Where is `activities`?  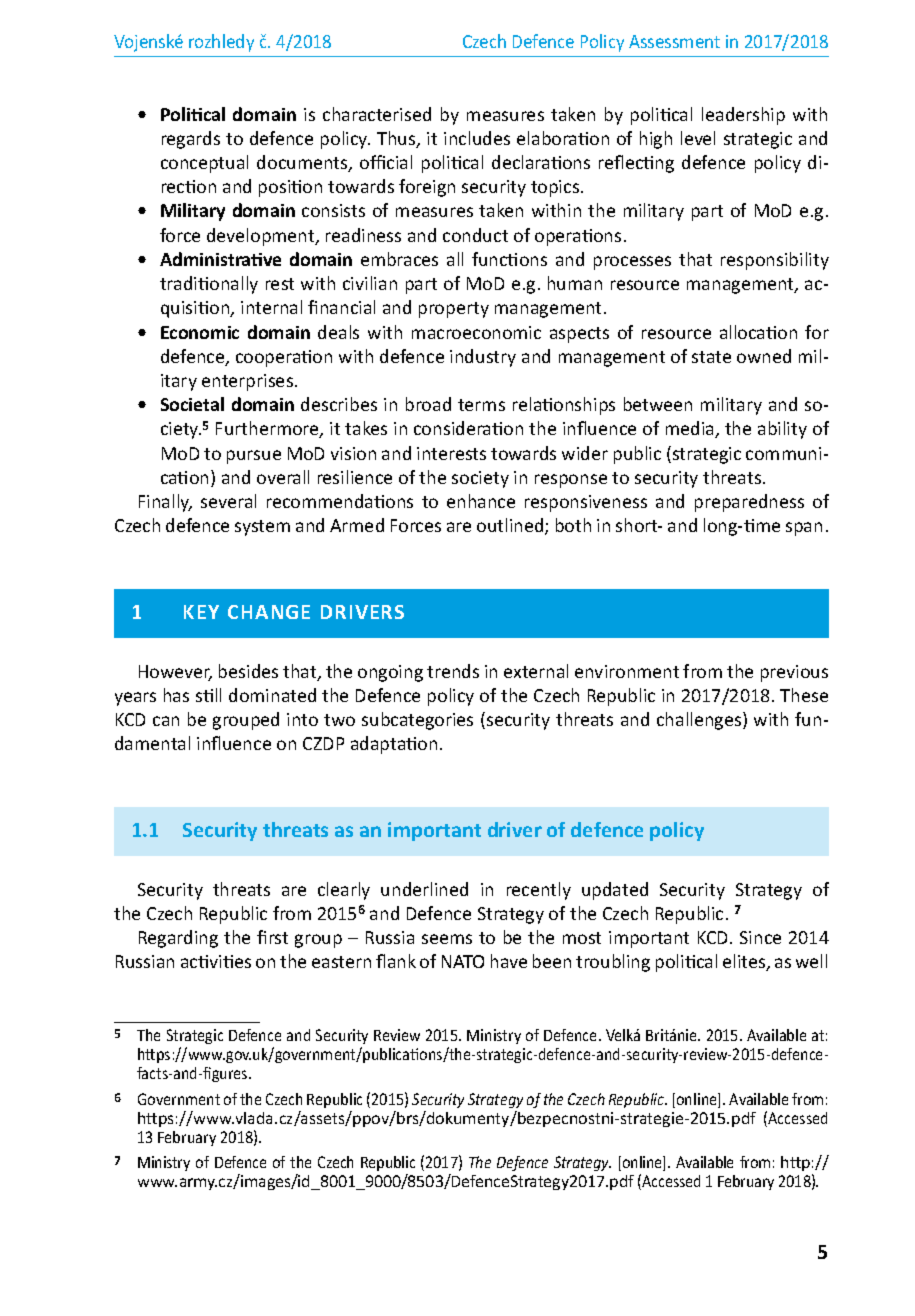 activities is located at coordinates (216, 961).
